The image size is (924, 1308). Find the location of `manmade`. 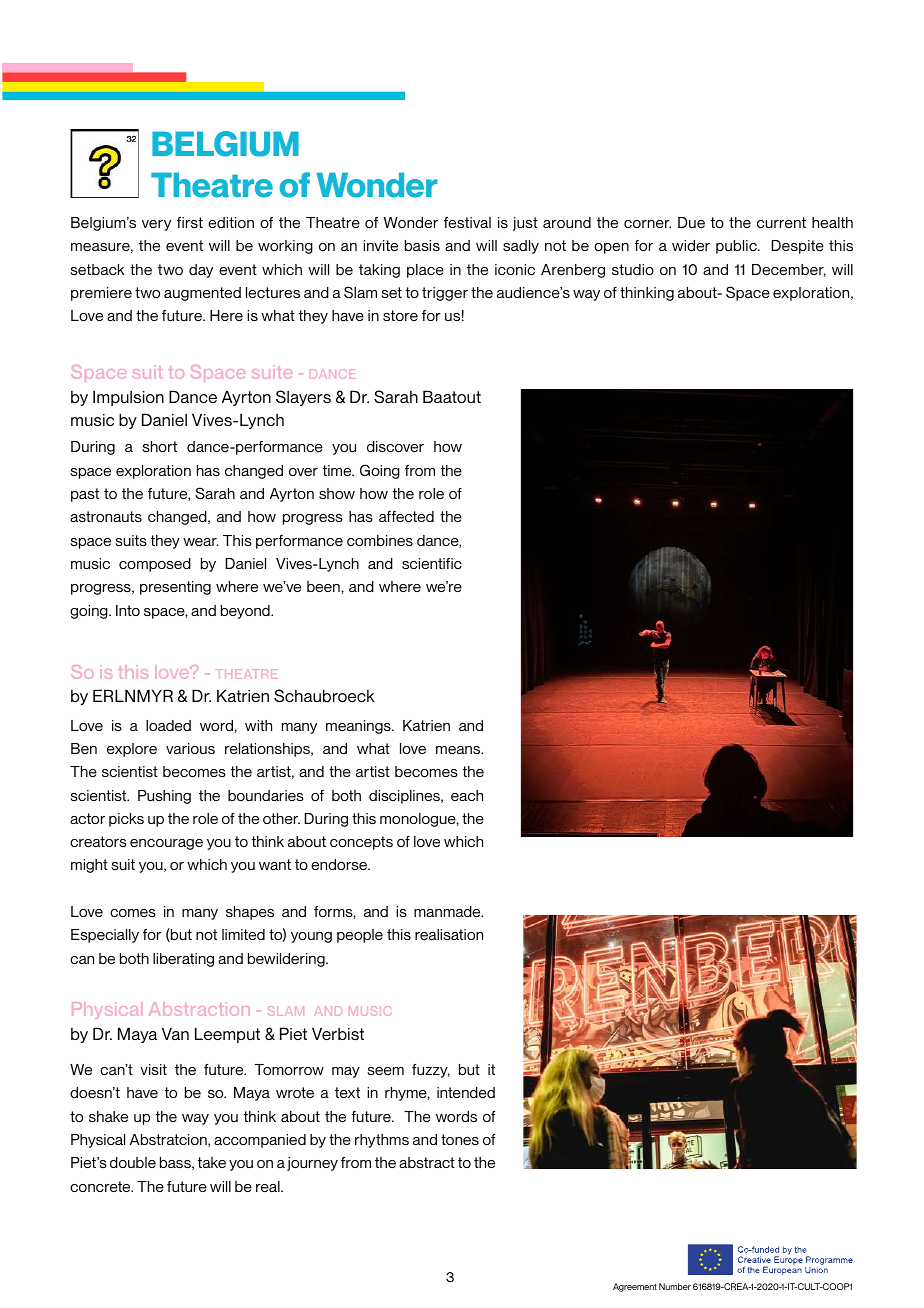

manmade is located at coordinates (448, 911).
